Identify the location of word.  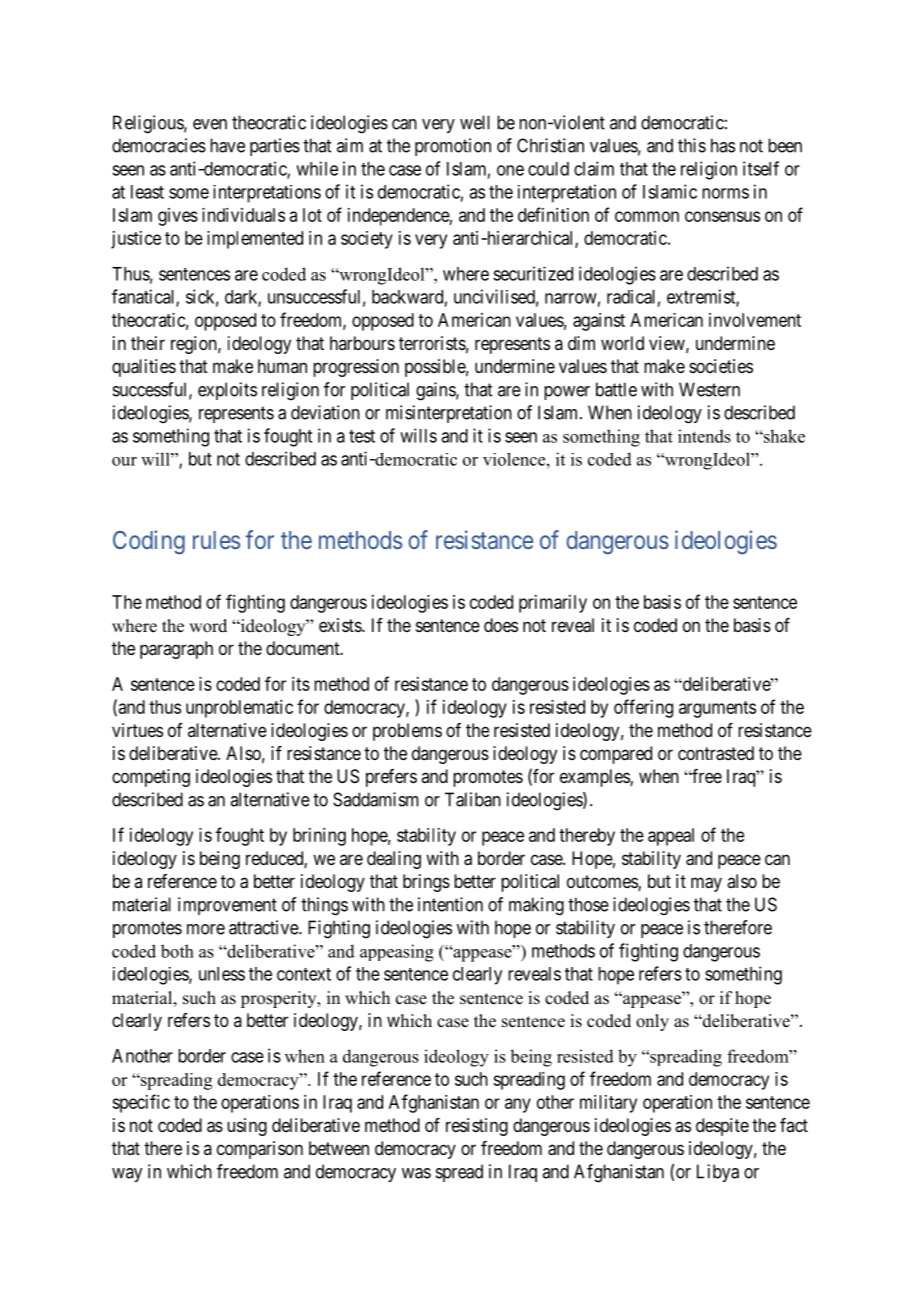
(208, 626).
